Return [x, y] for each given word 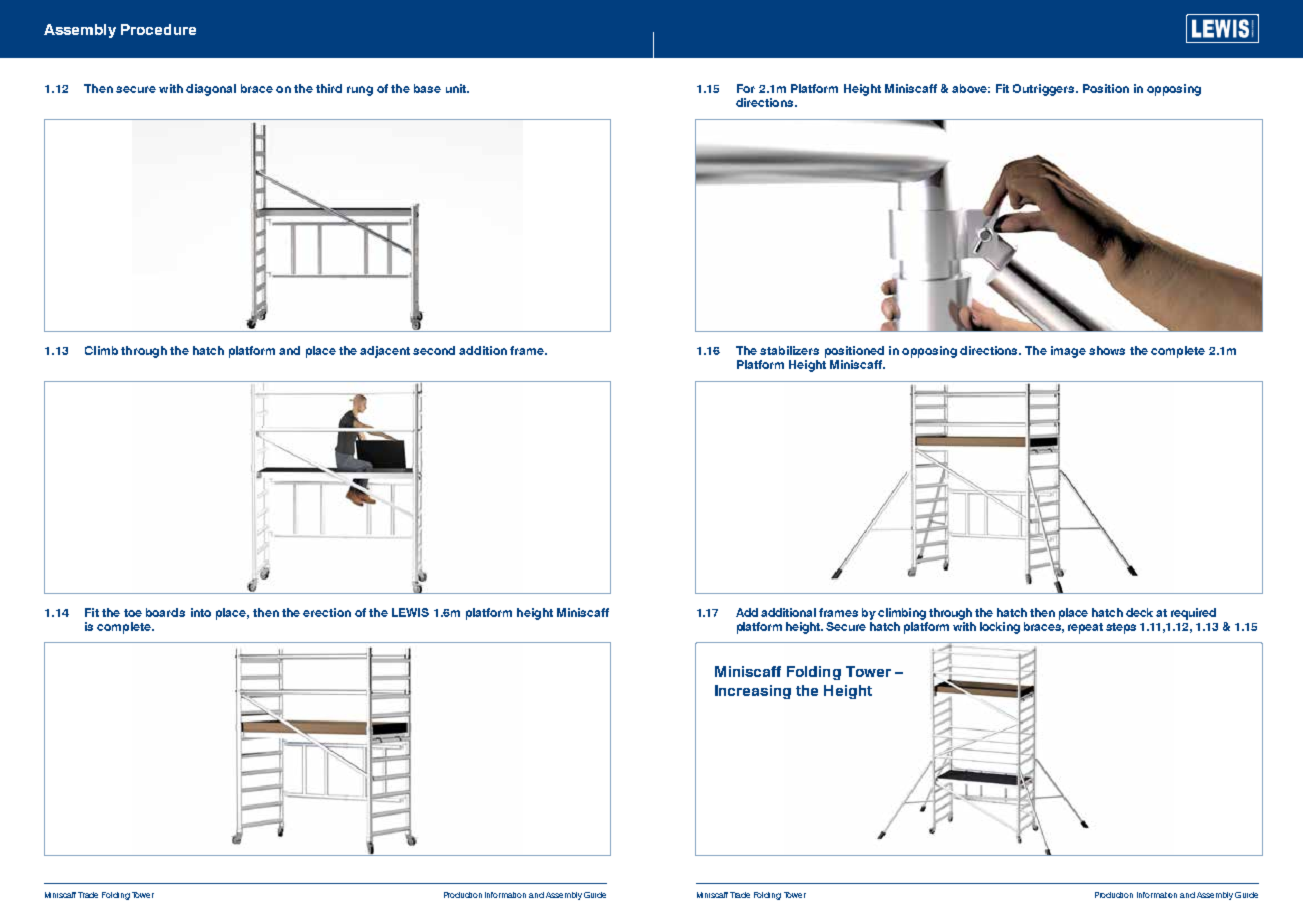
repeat [1085, 628]
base [427, 88]
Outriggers [1045, 90]
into [201, 612]
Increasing [753, 692]
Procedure [158, 29]
